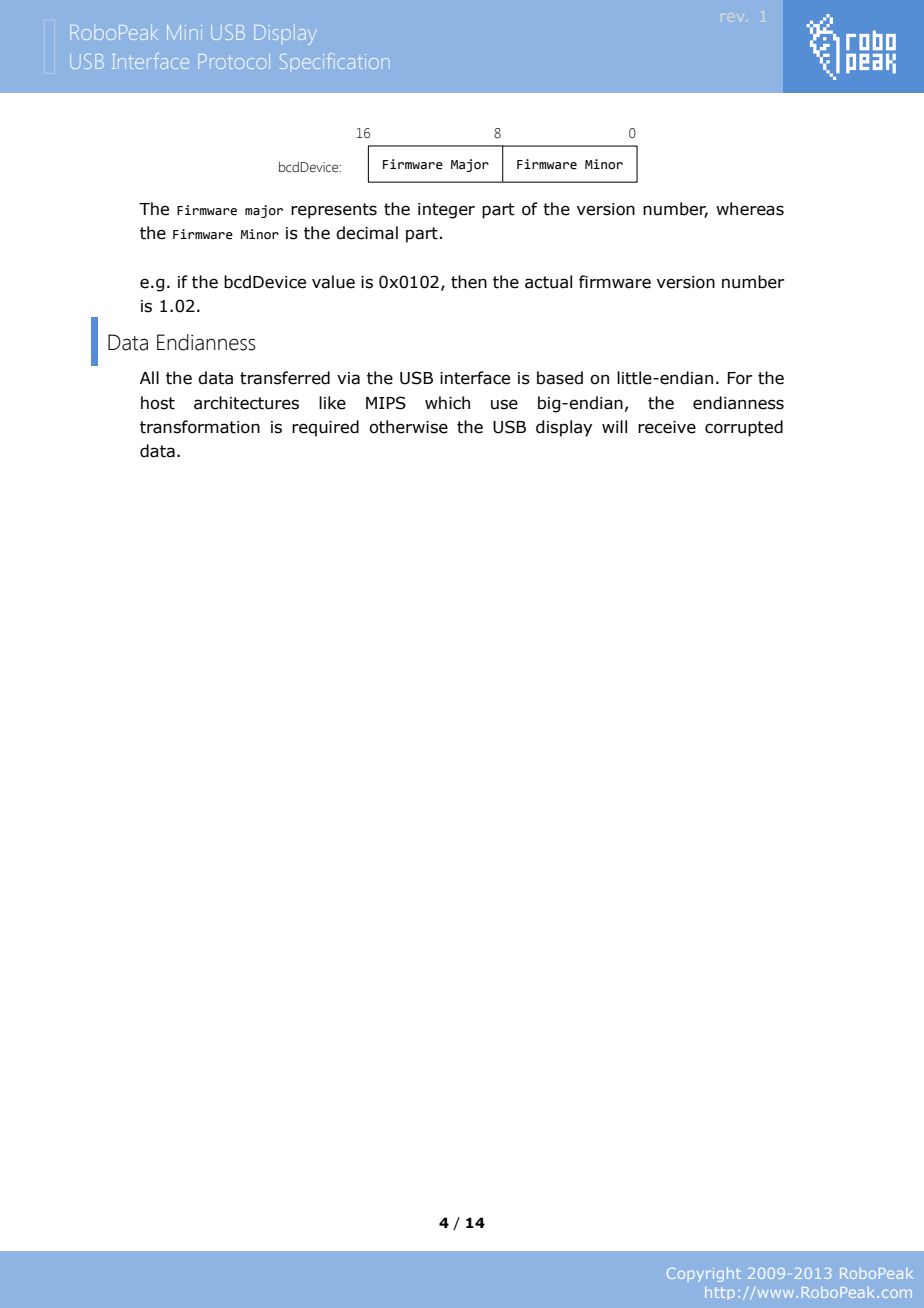 The height and width of the page is (1308, 924). I want to click on which, so click(447, 403).
